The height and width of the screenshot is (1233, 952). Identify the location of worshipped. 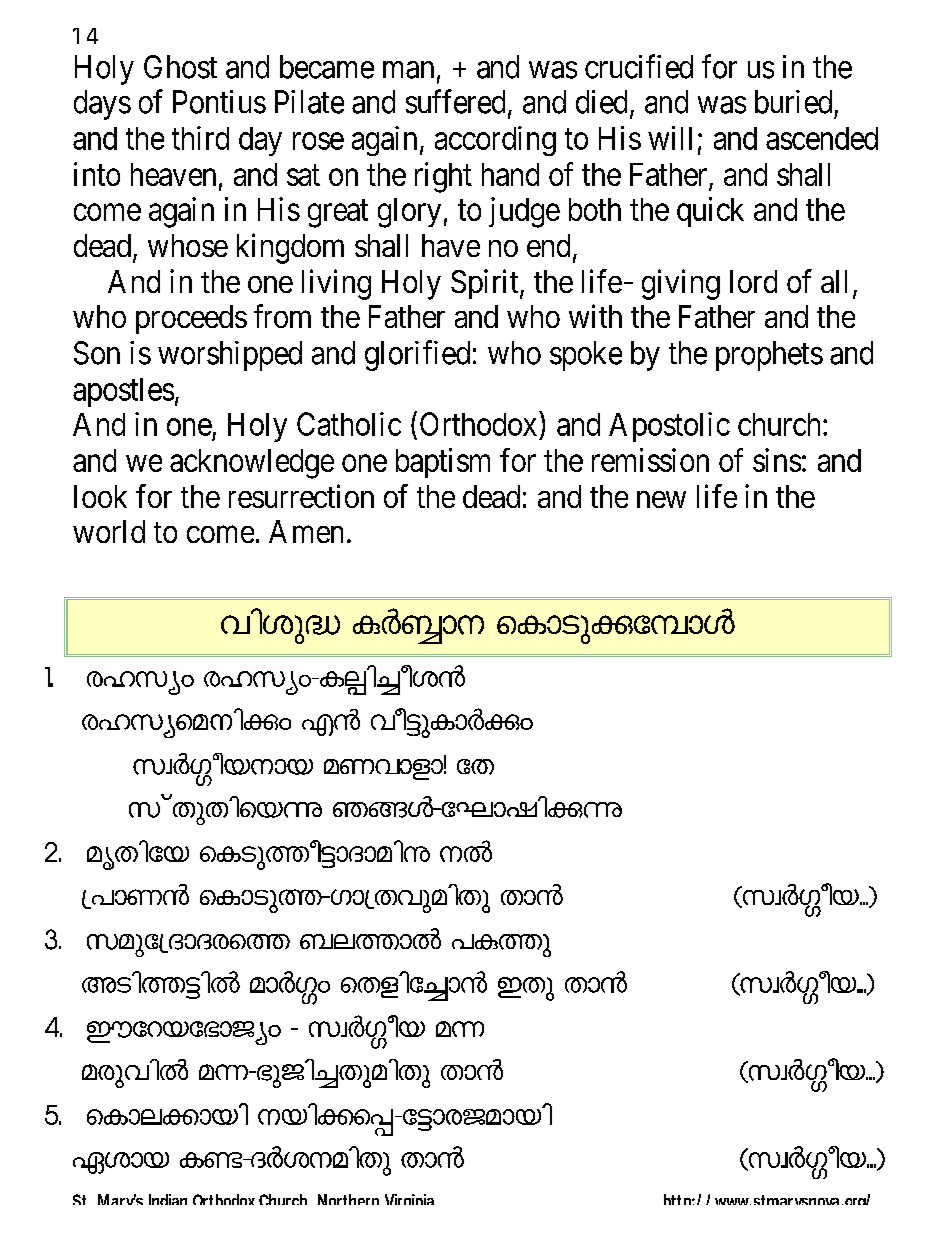
(230, 356).
